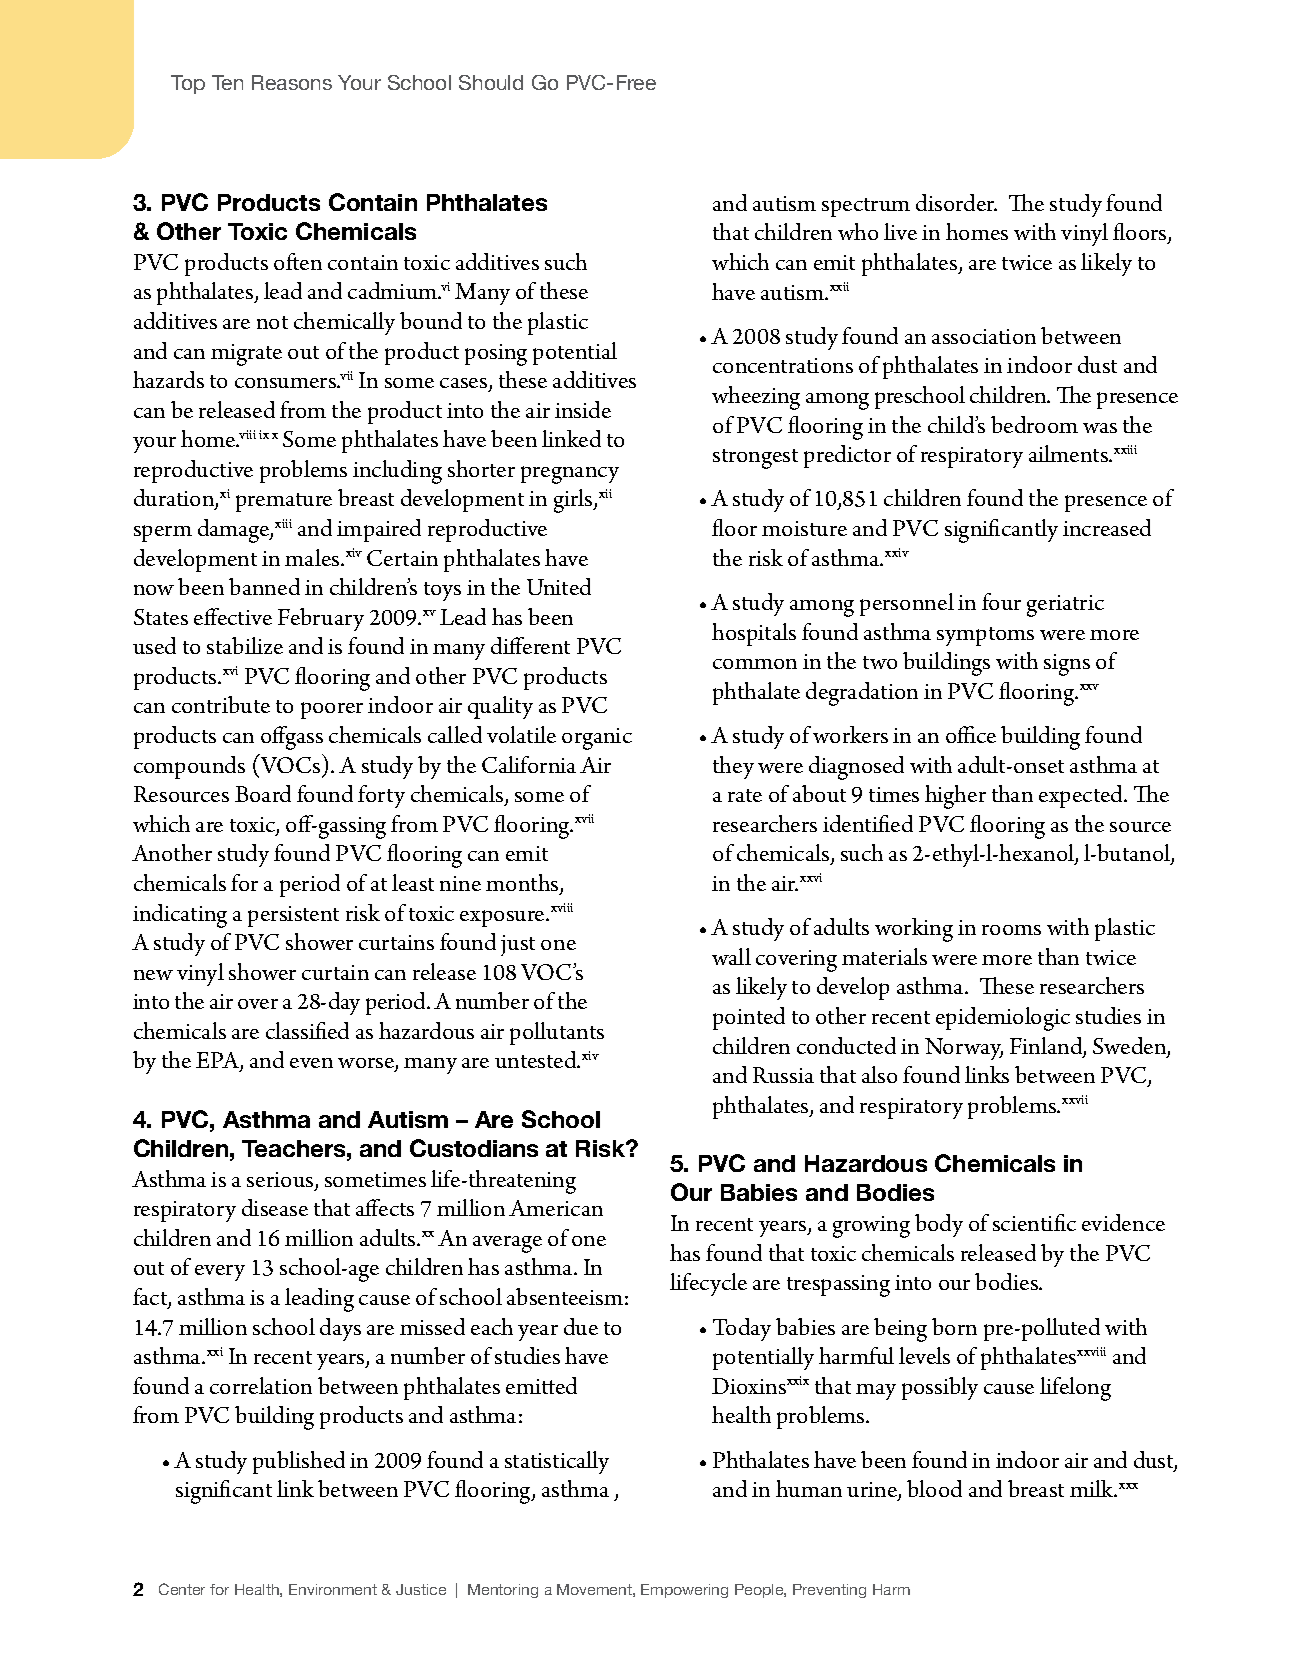 This page has height=1673, width=1293. Describe the element at coordinates (556, 1208) in the page. I see `American` at that location.
